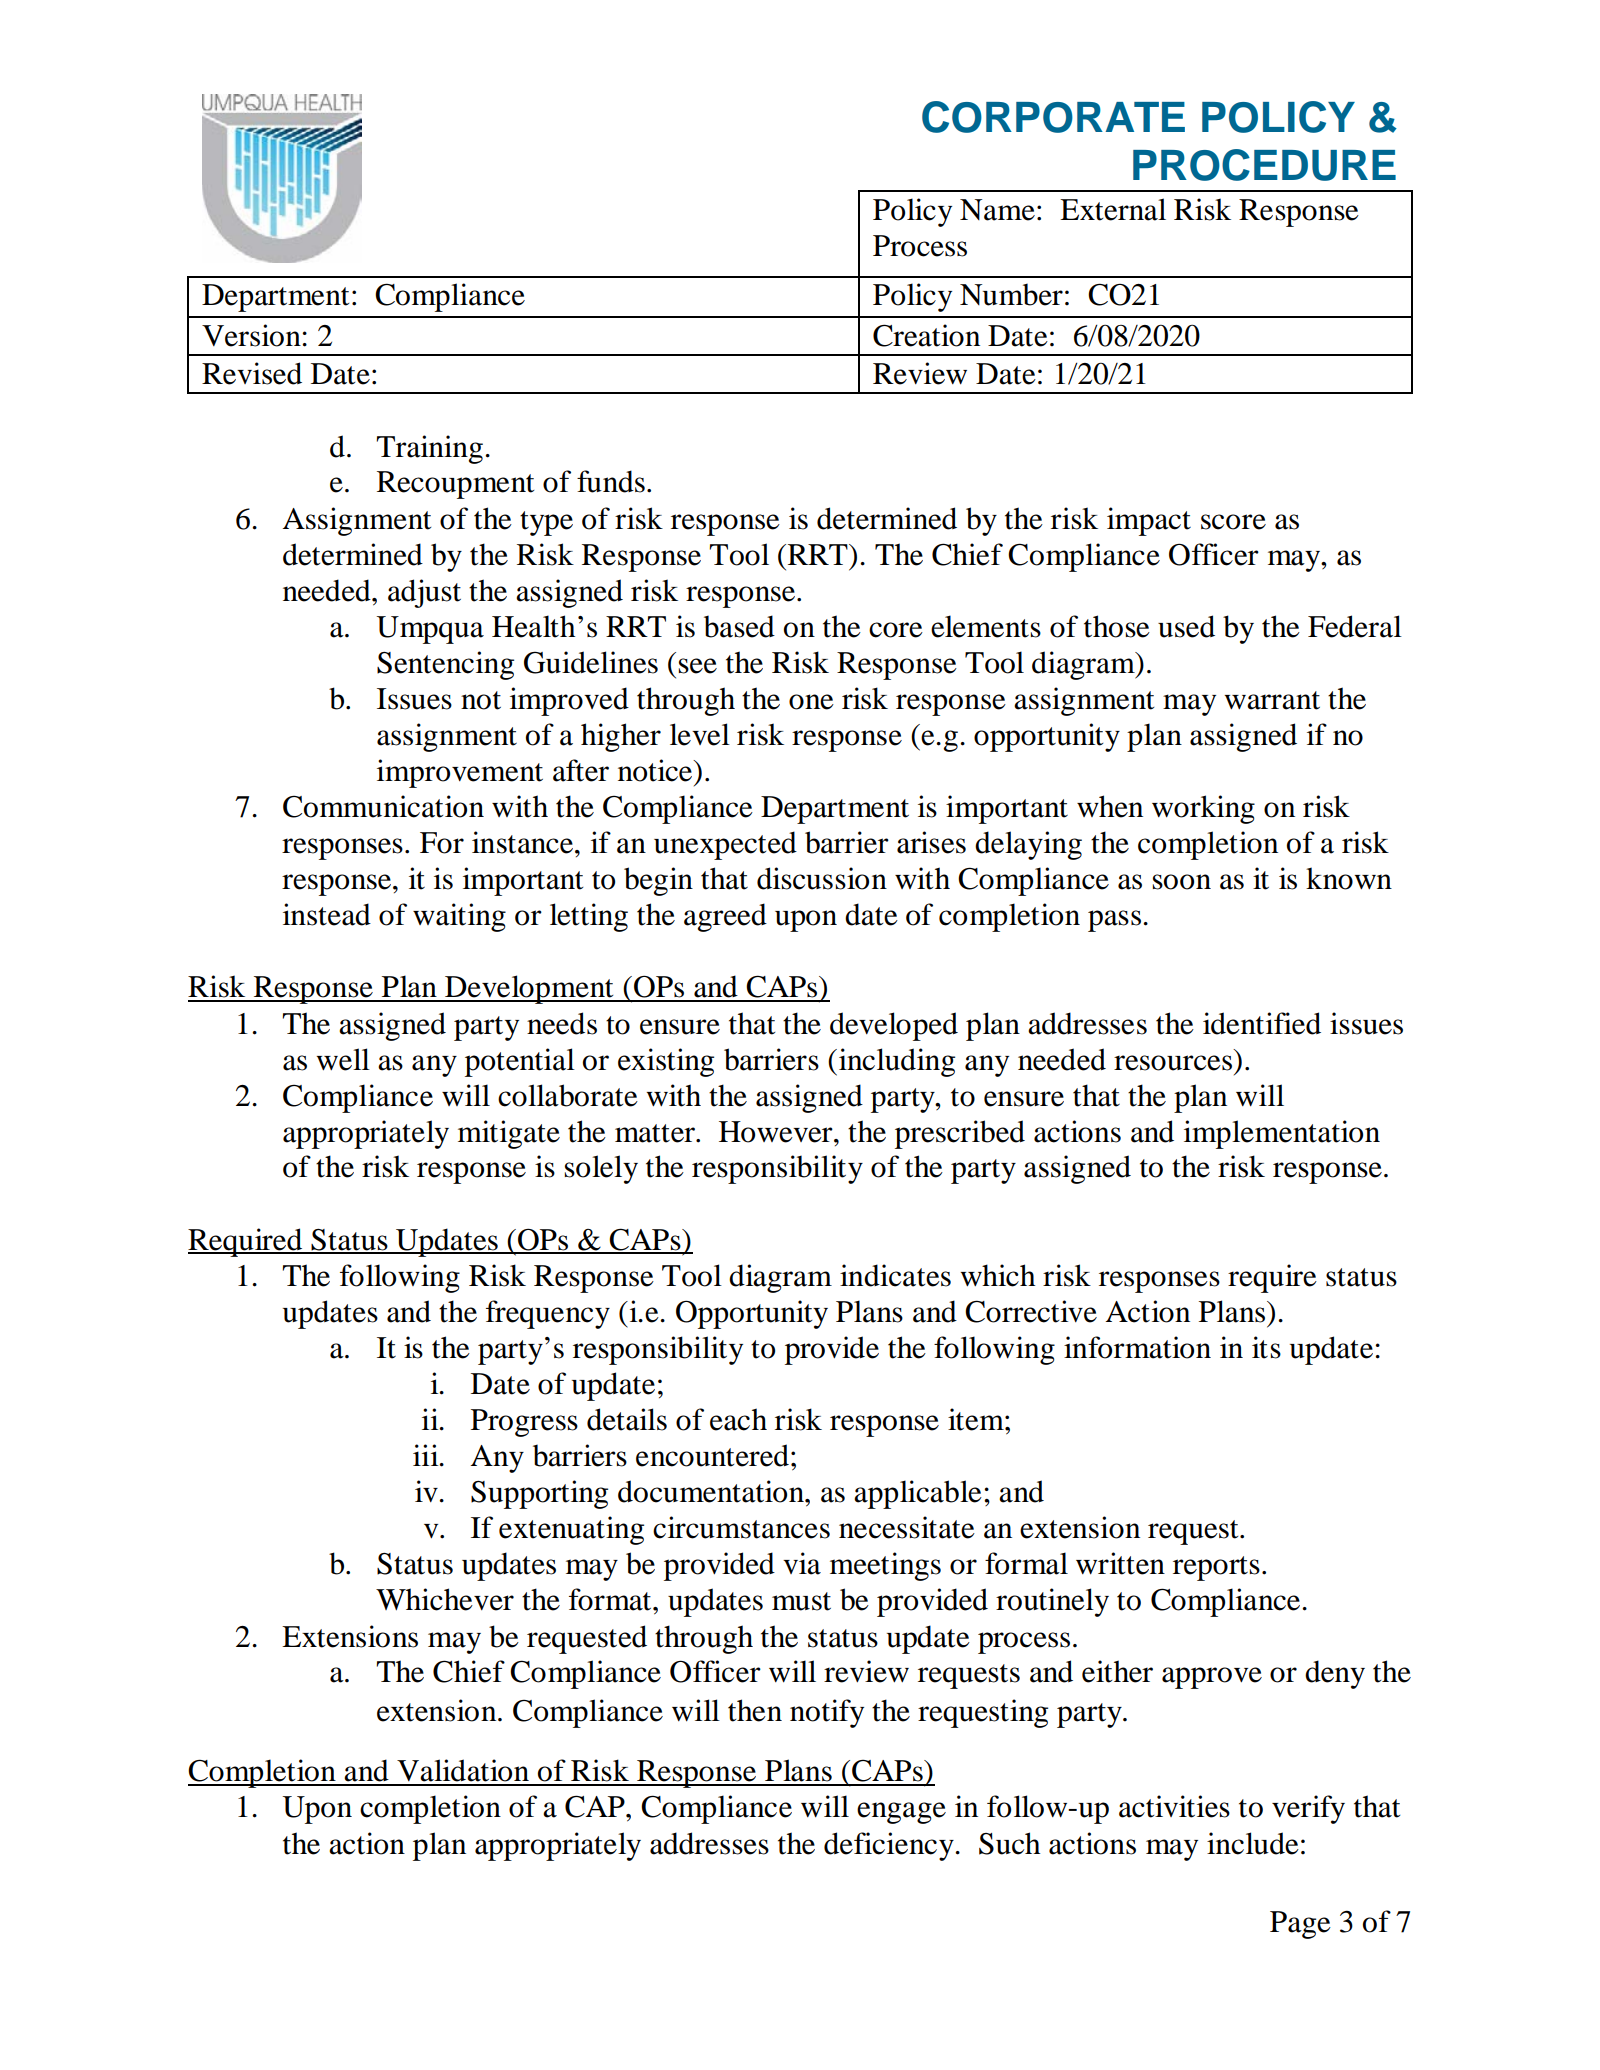 The image size is (1600, 2070). Describe the element at coordinates (343, 1059) in the screenshot. I see `well` at that location.
